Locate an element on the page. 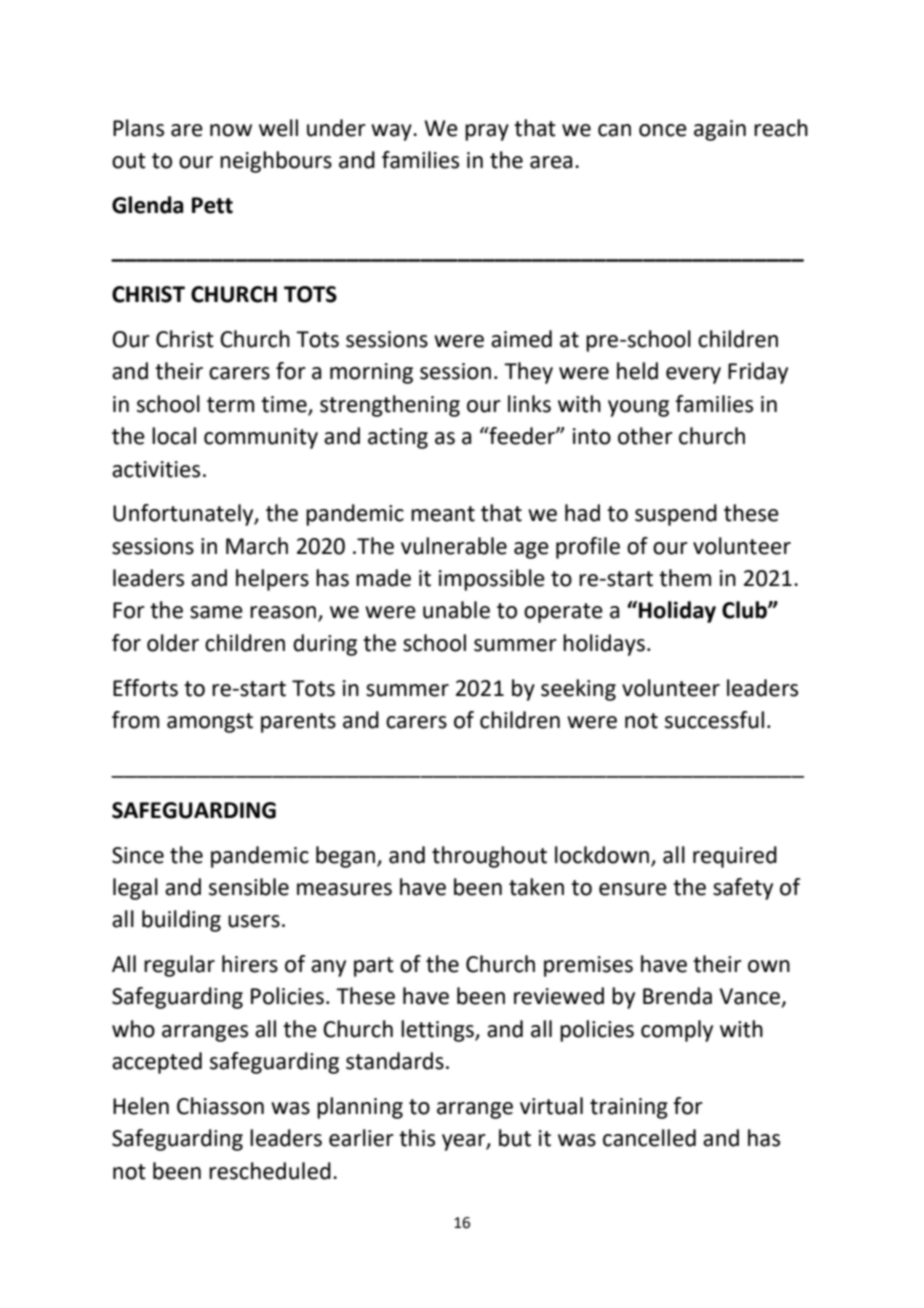 Image resolution: width=924 pixels, height=1308 pixels. older is located at coordinates (173, 643).
